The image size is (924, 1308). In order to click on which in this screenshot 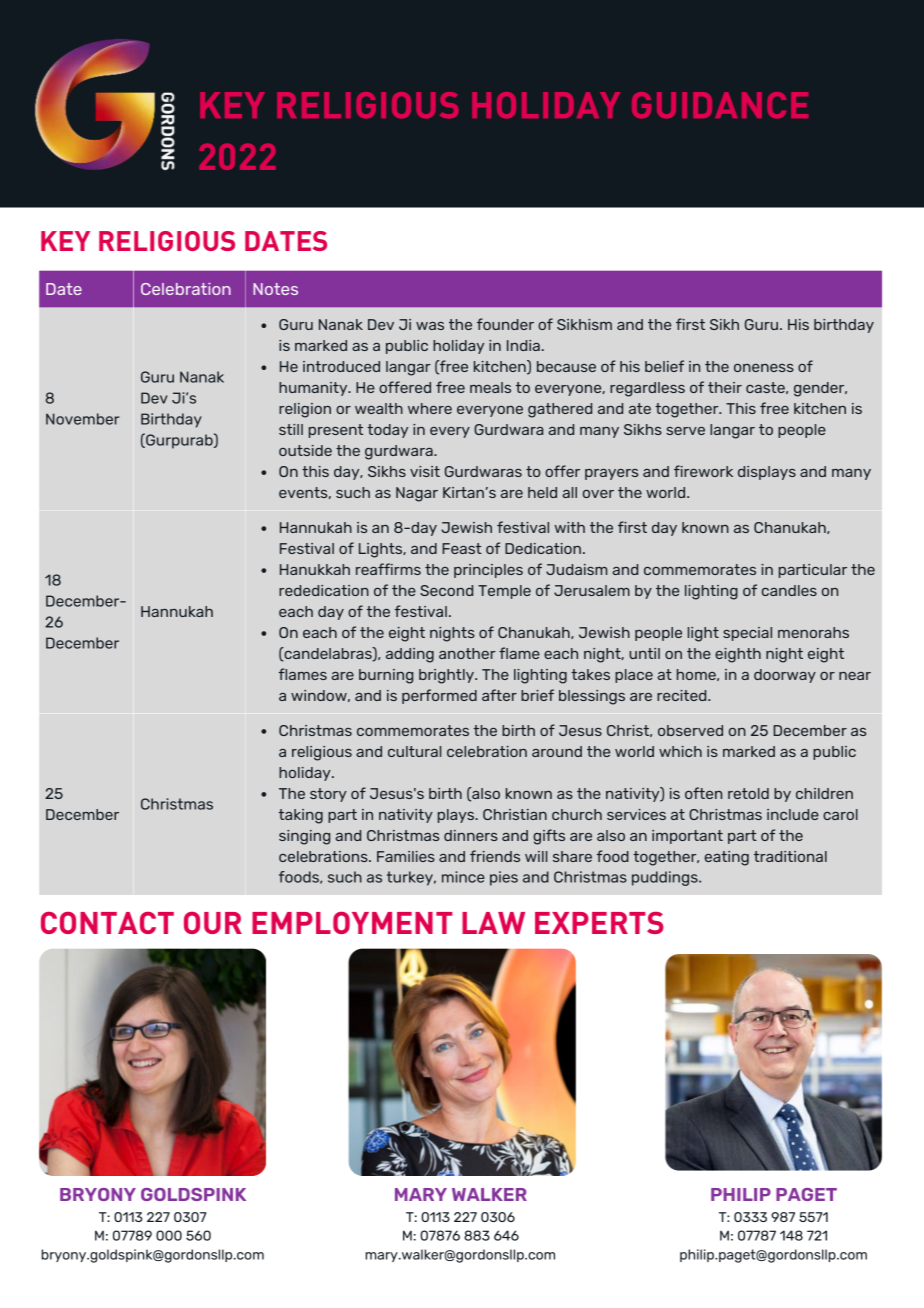, I will do `click(680, 751)`.
